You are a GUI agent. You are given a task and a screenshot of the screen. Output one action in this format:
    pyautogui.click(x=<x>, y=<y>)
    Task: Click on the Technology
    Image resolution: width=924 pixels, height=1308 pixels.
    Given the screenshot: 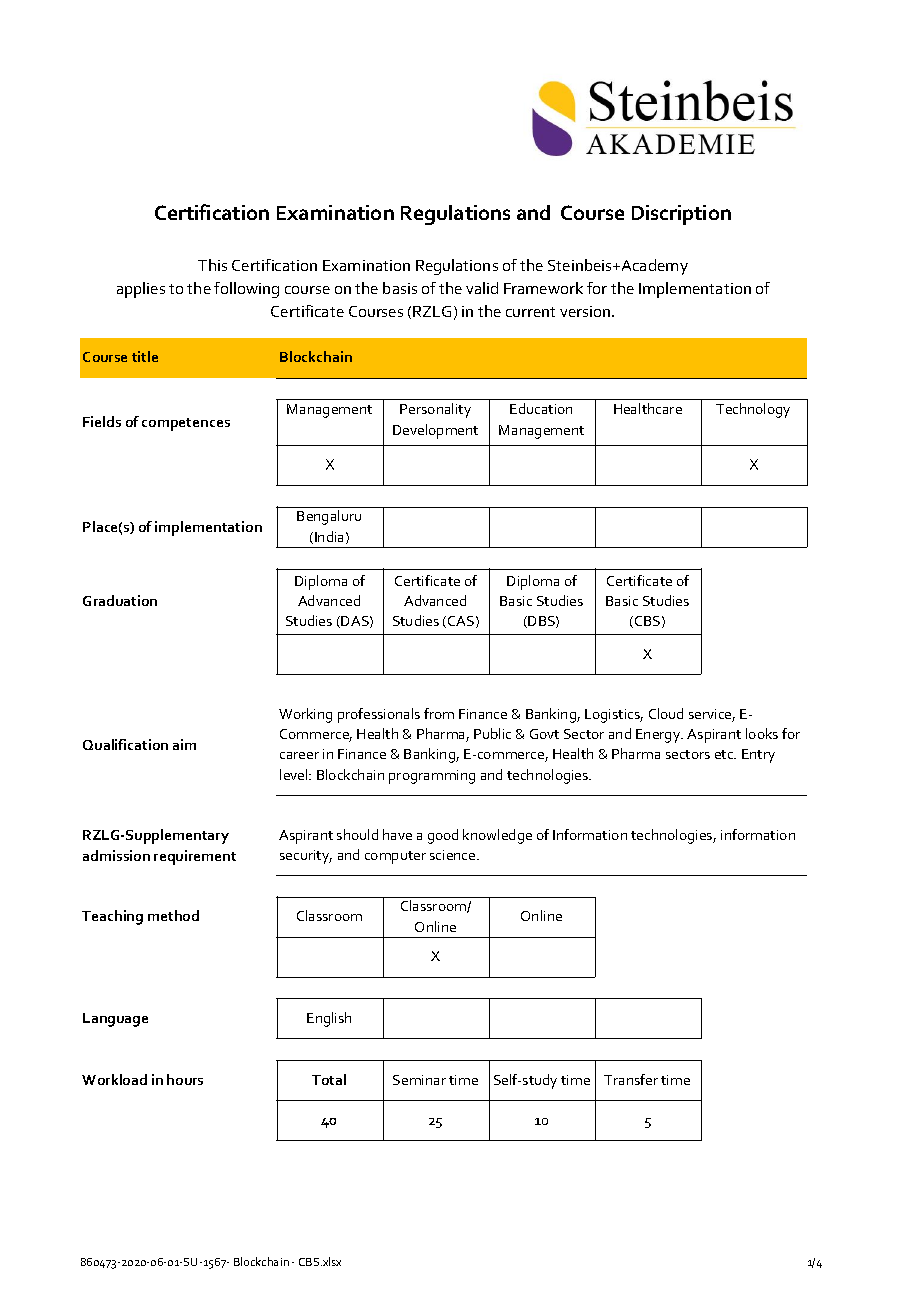 What is the action you would take?
    pyautogui.click(x=753, y=410)
